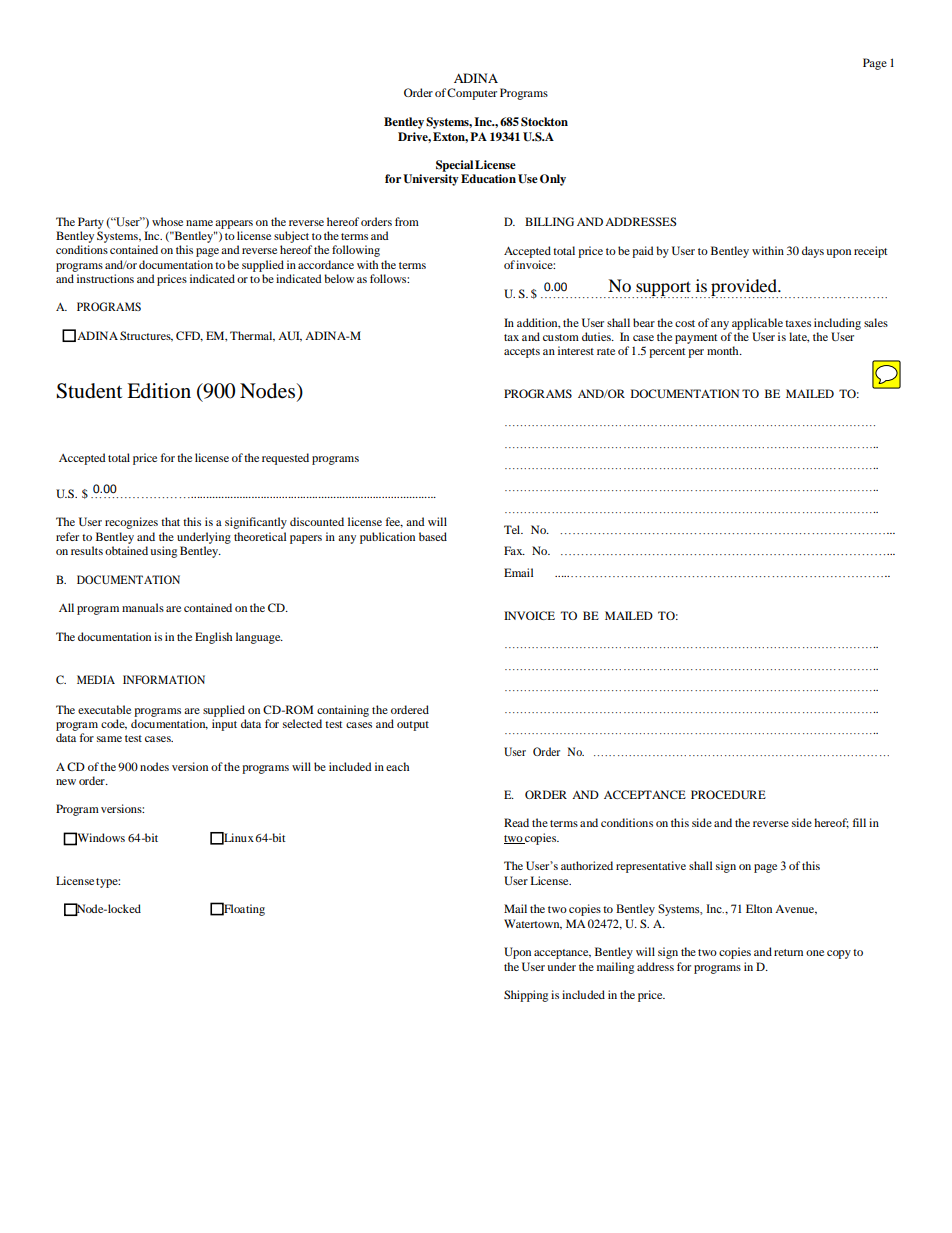  What do you see at coordinates (488, 178) in the screenshot?
I see `Education` at bounding box center [488, 178].
